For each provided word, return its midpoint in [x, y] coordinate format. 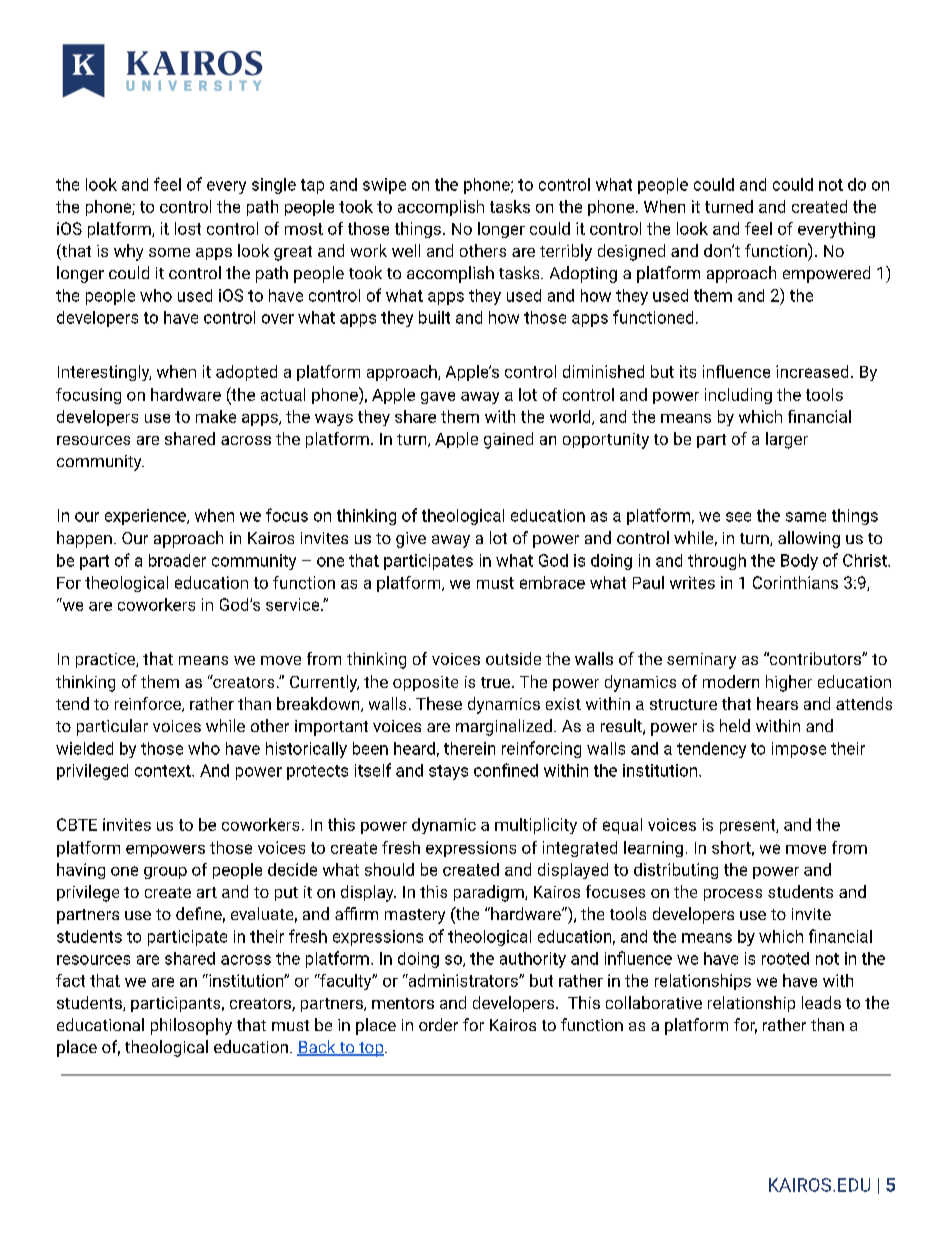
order [438, 1024]
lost [188, 228]
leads [821, 1002]
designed [631, 252]
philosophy [191, 1026]
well [406, 250]
